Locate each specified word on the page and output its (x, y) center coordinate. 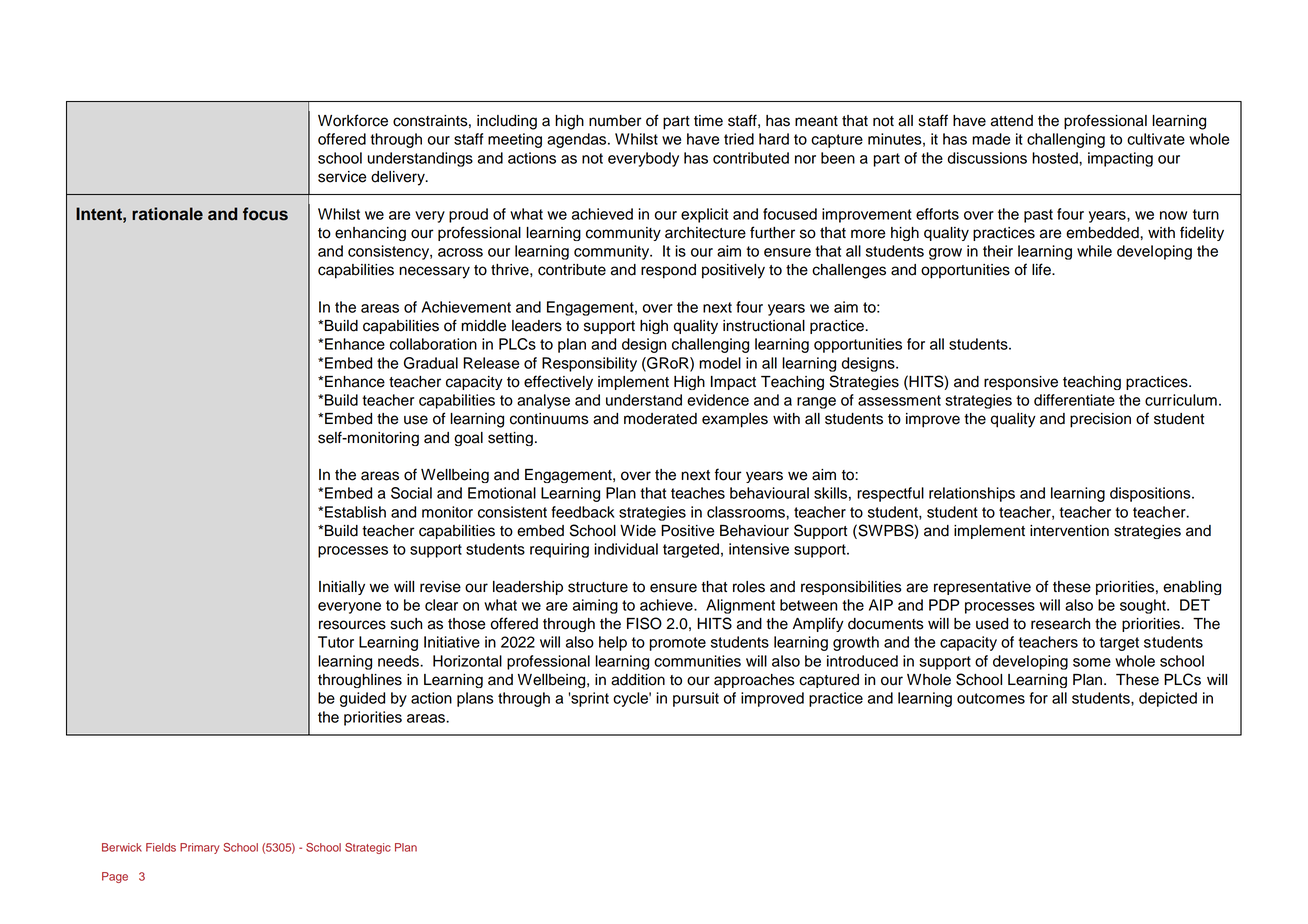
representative (982, 588)
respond (668, 271)
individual (626, 549)
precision (1100, 420)
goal (468, 439)
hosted (1056, 158)
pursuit (696, 699)
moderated (660, 419)
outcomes (991, 698)
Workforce (353, 120)
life (1042, 269)
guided (362, 699)
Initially (342, 588)
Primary (200, 848)
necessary (434, 272)
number (615, 121)
